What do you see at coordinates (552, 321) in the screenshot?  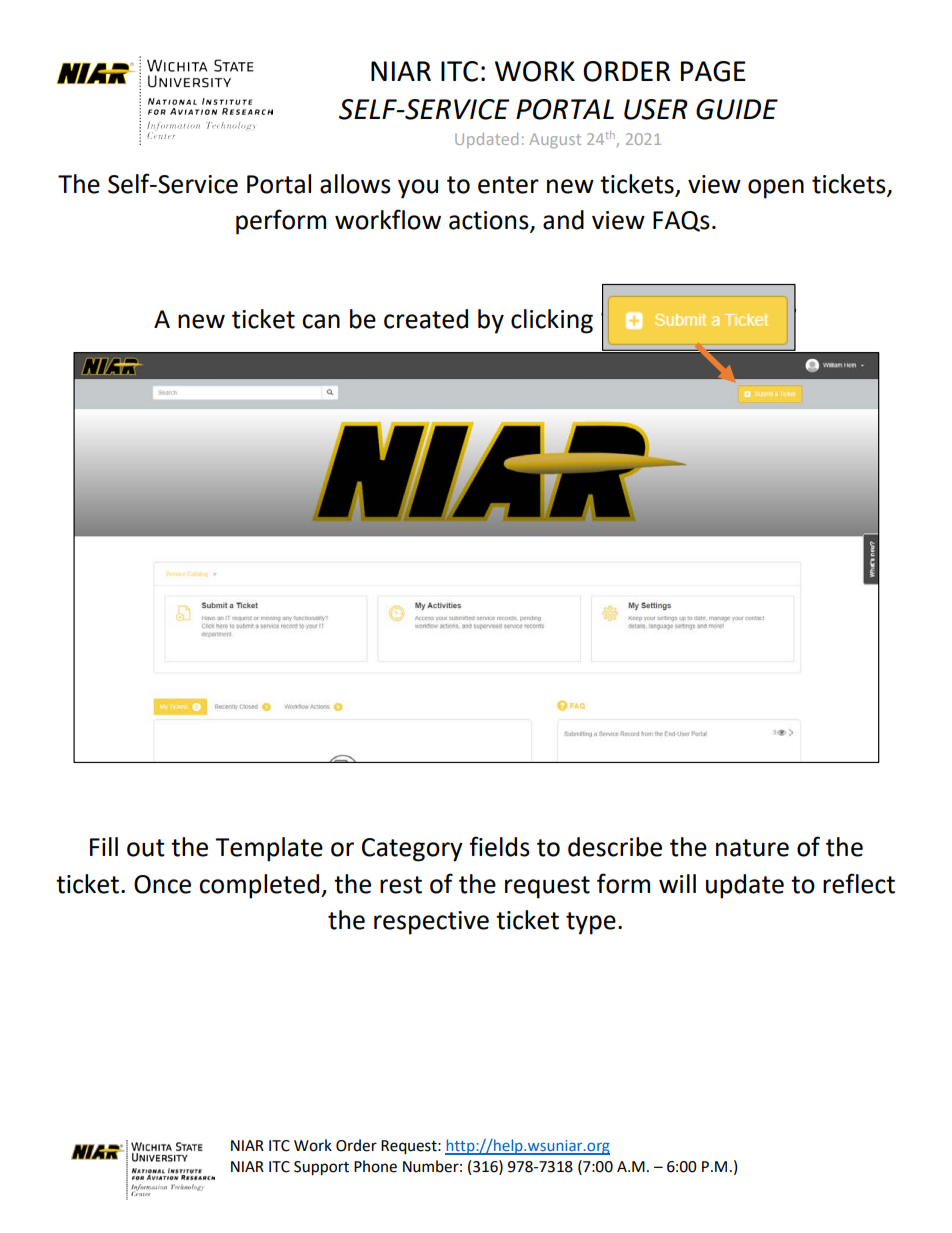 I see `clicking` at bounding box center [552, 321].
